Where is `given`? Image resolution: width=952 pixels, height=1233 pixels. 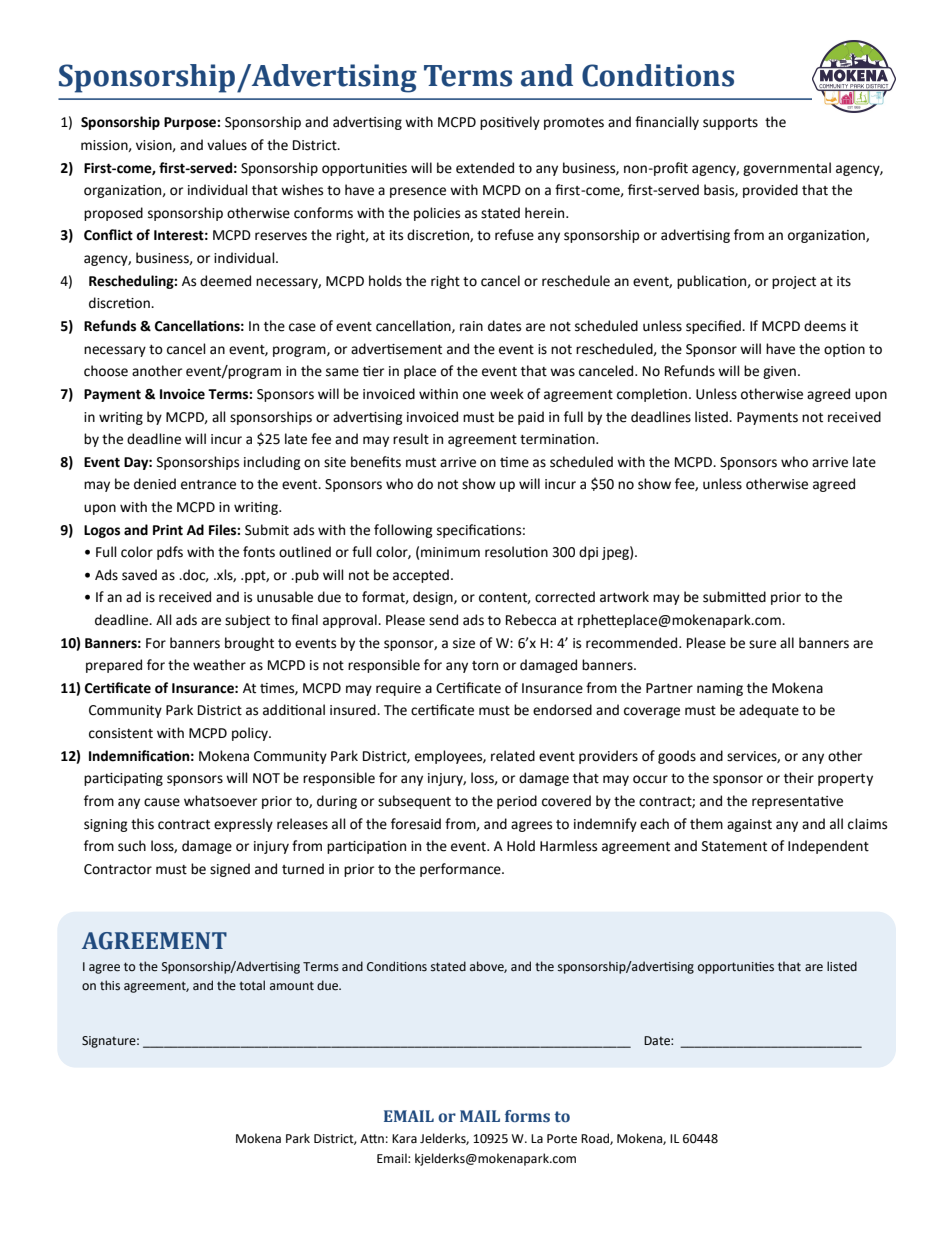 given is located at coordinates (779, 372).
